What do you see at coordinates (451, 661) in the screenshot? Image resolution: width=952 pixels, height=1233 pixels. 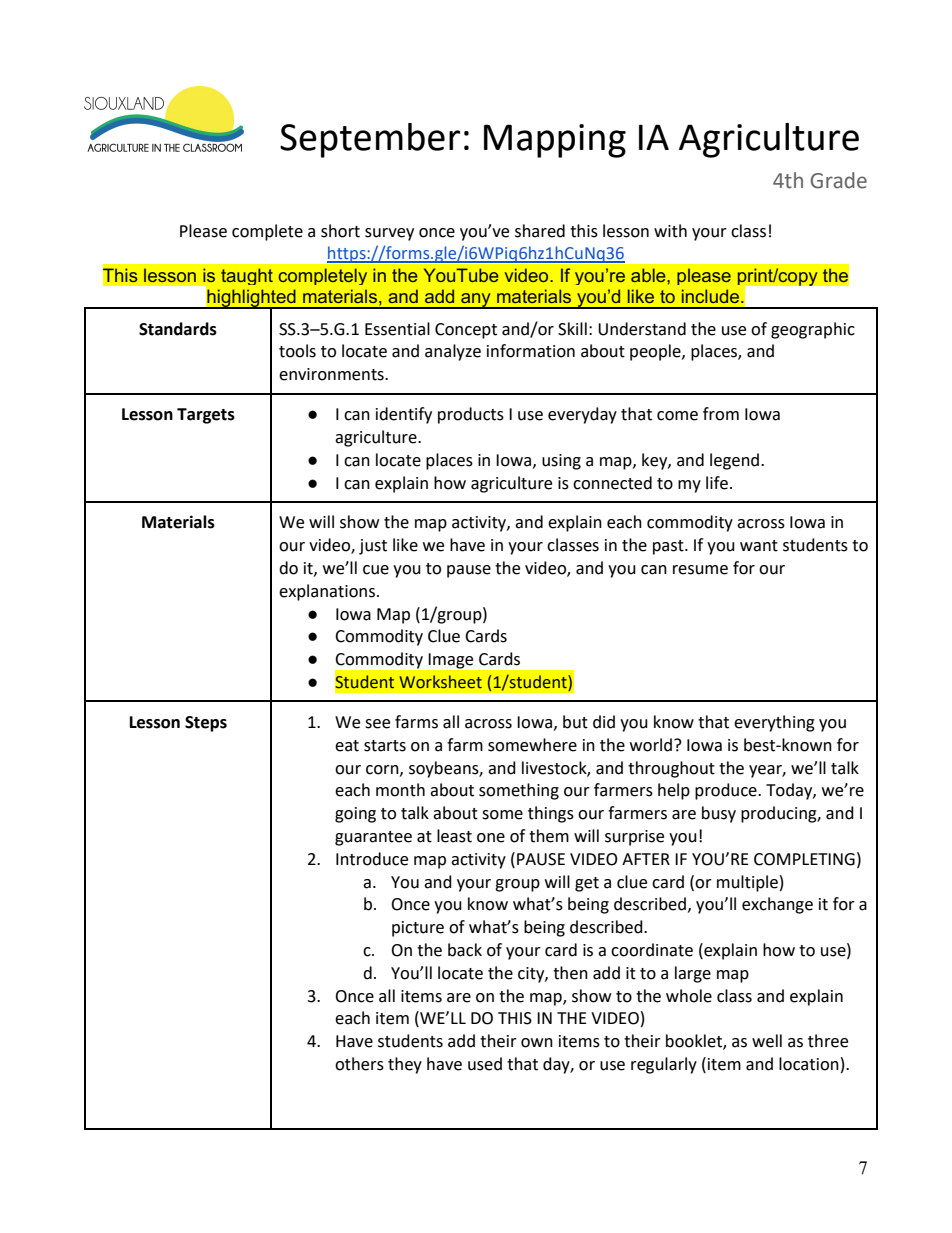 I see `Image` at bounding box center [451, 661].
